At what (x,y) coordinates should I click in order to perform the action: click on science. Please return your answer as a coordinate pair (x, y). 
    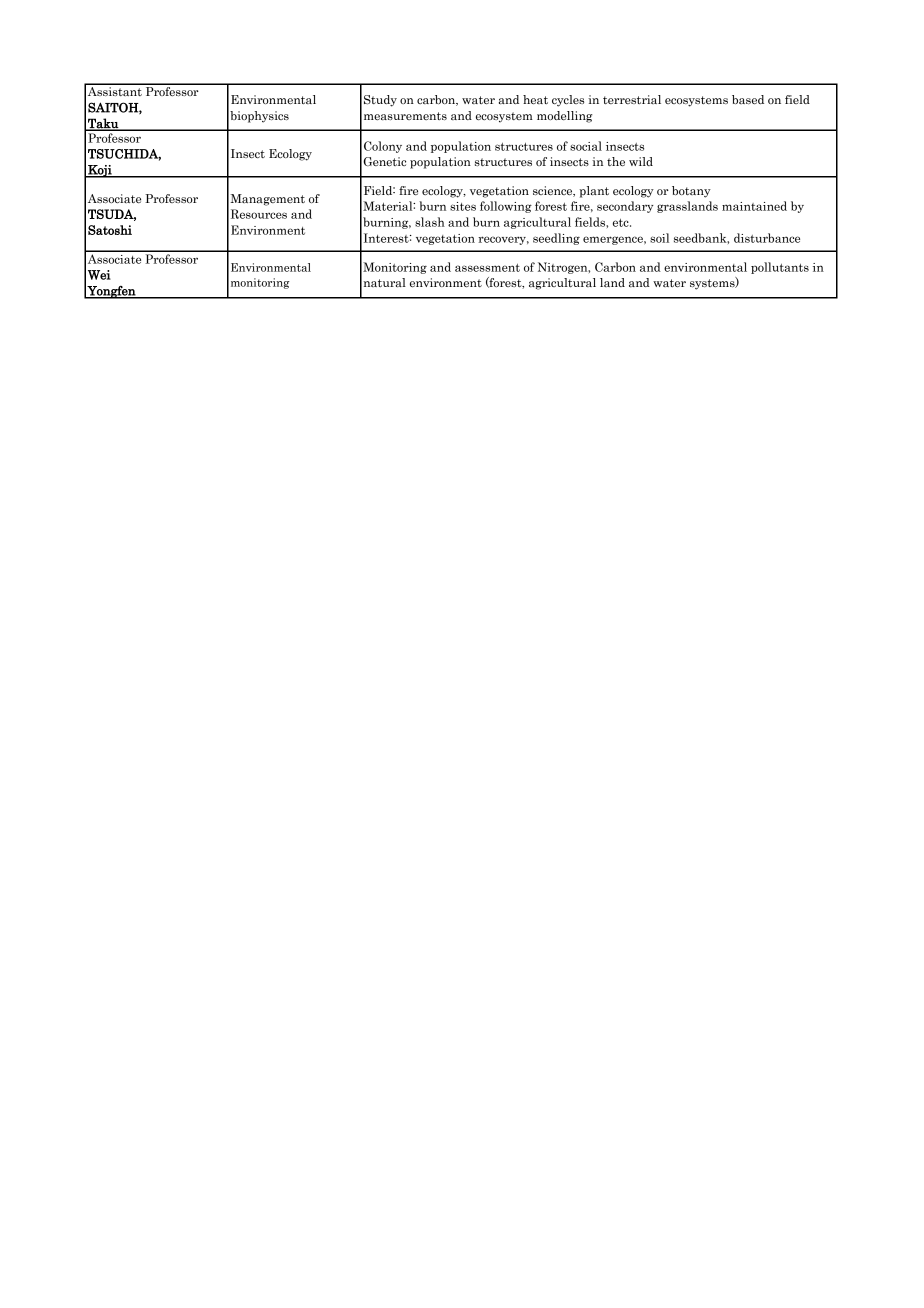
    Looking at the image, I should click on (554, 191).
